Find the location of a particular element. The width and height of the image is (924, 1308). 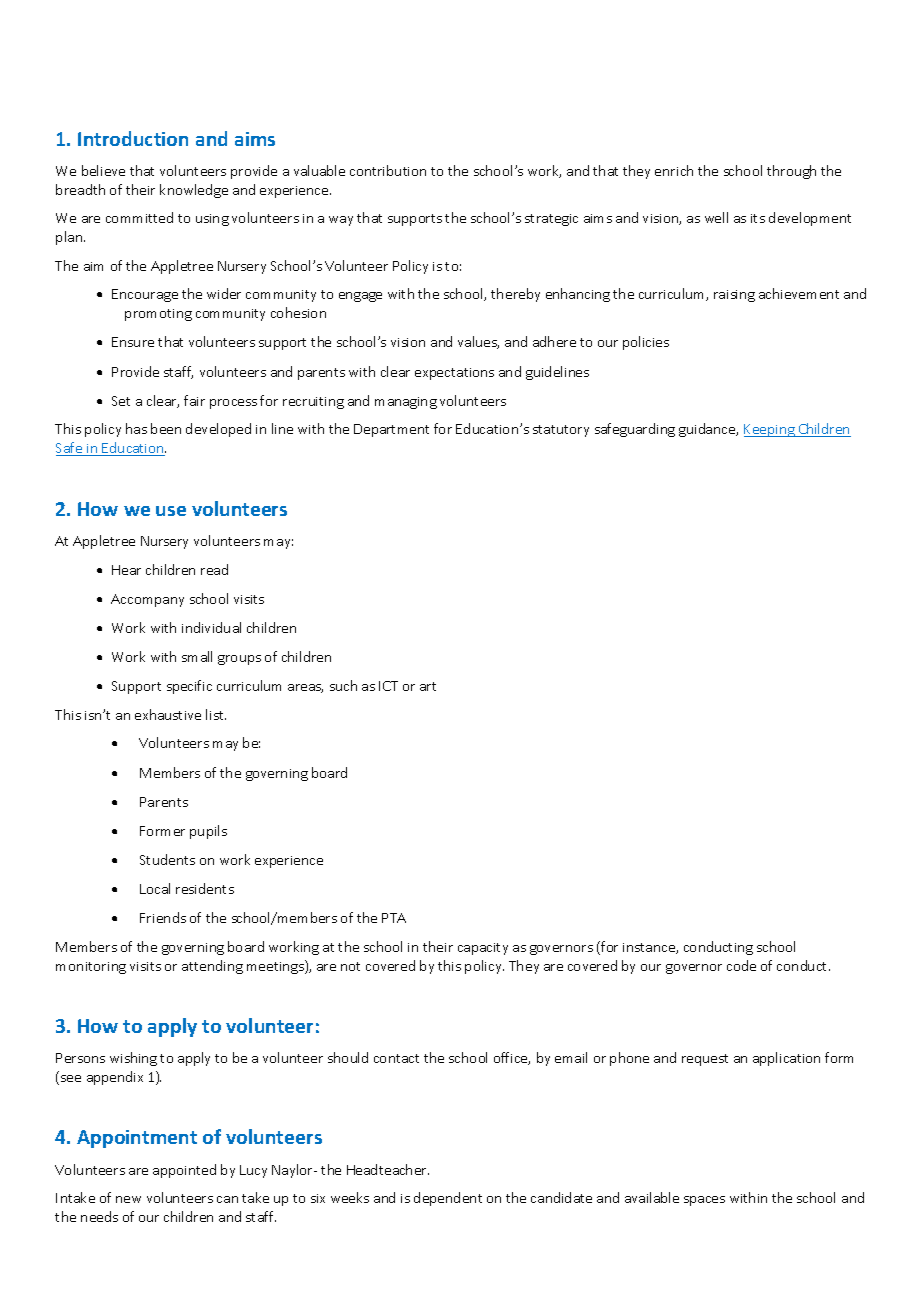

enrich is located at coordinates (674, 170).
